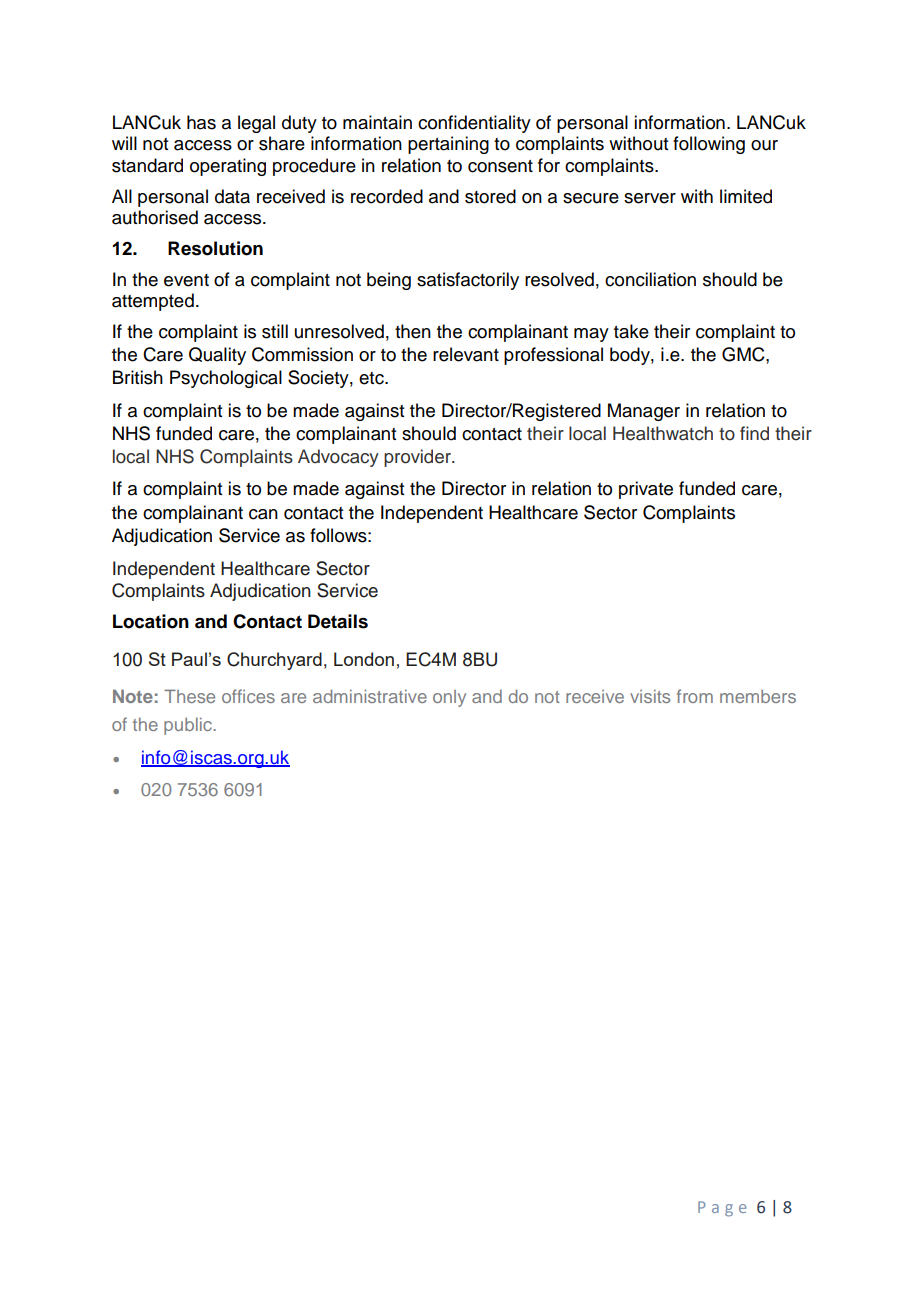  I want to click on following, so click(709, 145).
